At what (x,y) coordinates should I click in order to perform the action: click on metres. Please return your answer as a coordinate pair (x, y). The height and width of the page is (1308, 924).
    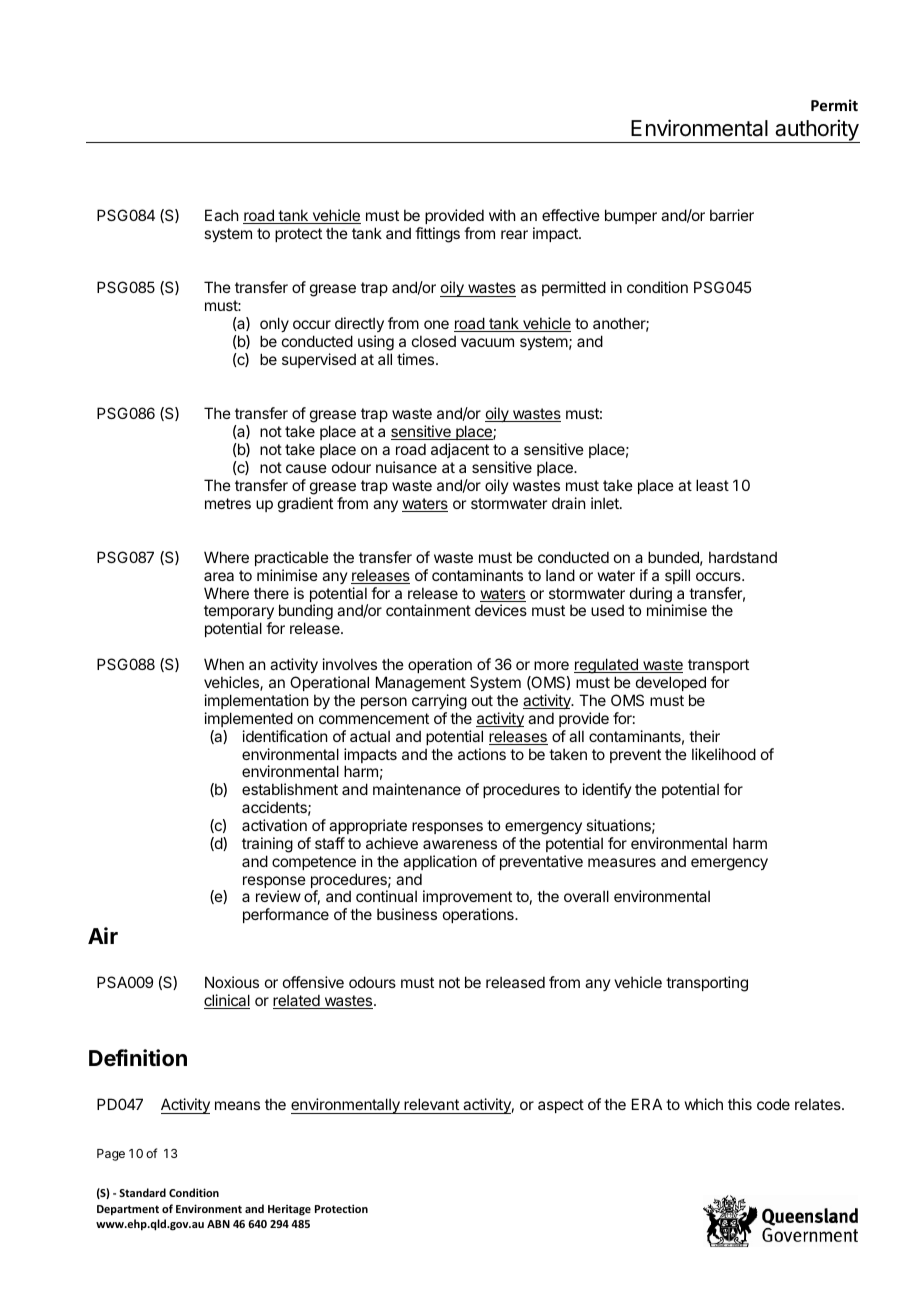
    Looking at the image, I should click on (228, 503).
